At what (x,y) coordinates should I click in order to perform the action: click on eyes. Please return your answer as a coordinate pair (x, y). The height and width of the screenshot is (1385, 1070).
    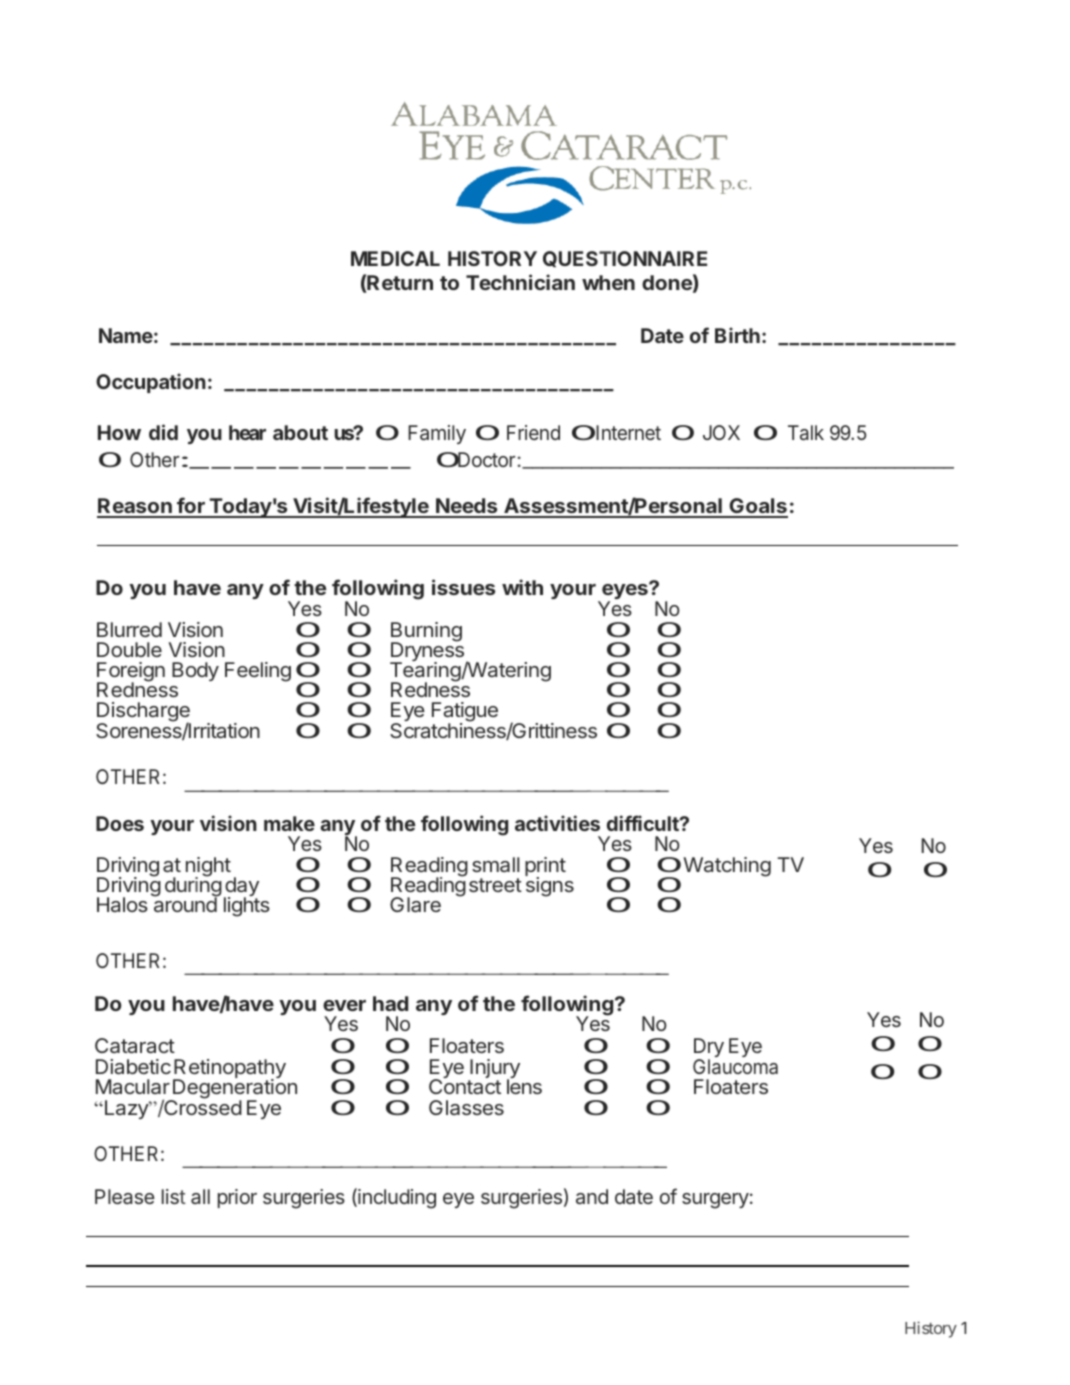
    Looking at the image, I should click on (625, 592).
